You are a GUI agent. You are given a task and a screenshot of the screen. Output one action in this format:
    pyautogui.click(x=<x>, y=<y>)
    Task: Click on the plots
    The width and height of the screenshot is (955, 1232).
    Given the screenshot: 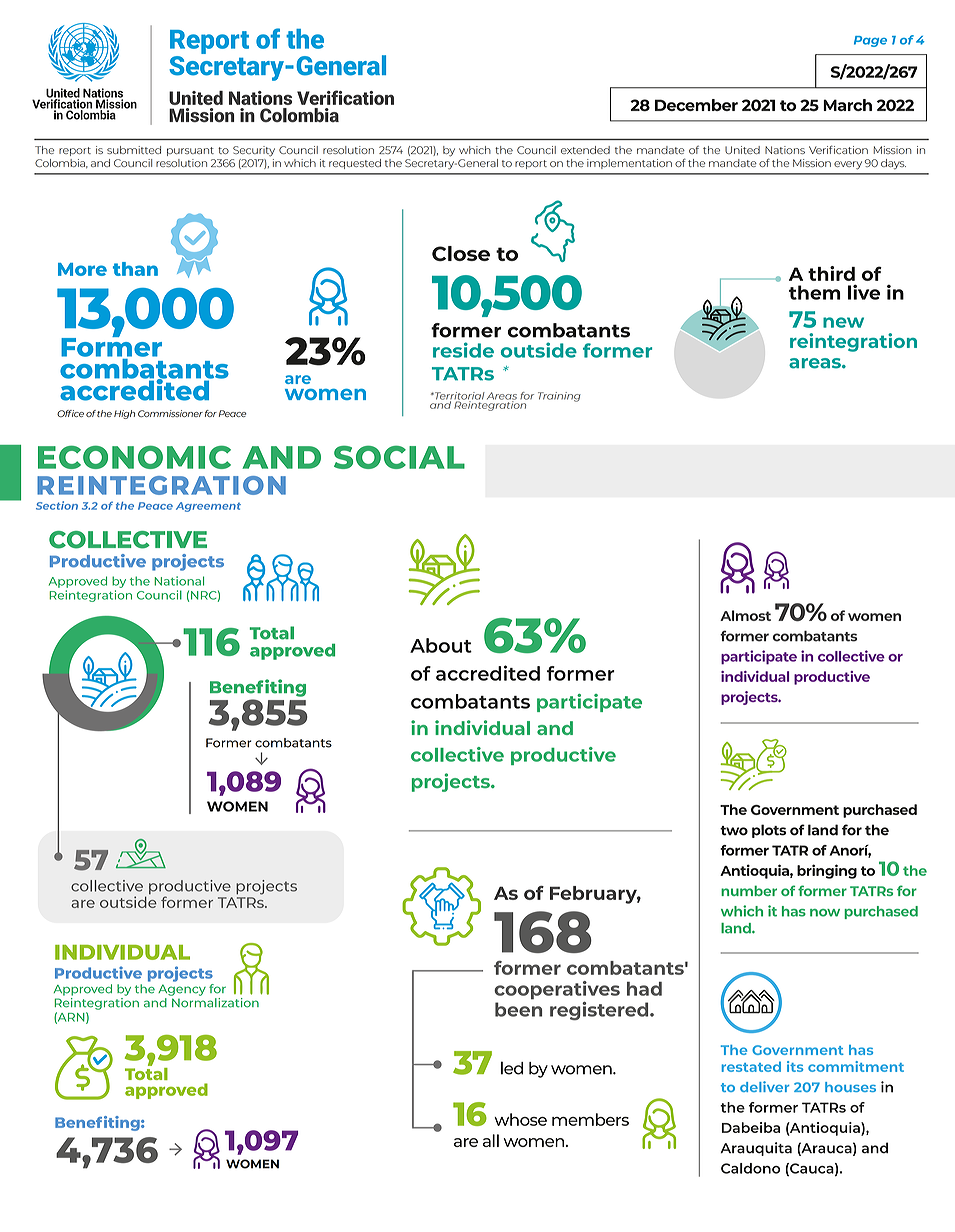 What is the action you would take?
    pyautogui.click(x=769, y=831)
